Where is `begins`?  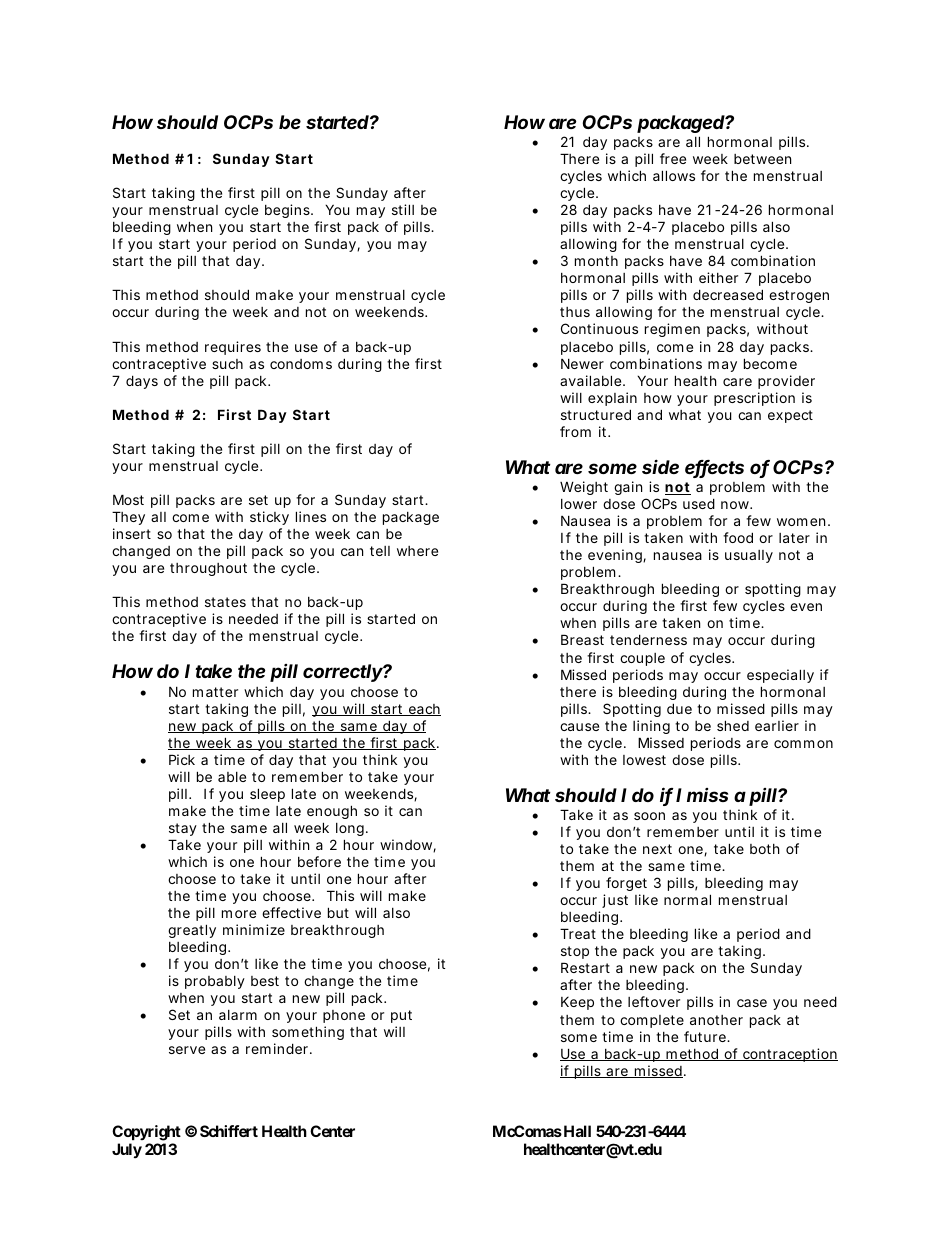 begins is located at coordinates (288, 211).
